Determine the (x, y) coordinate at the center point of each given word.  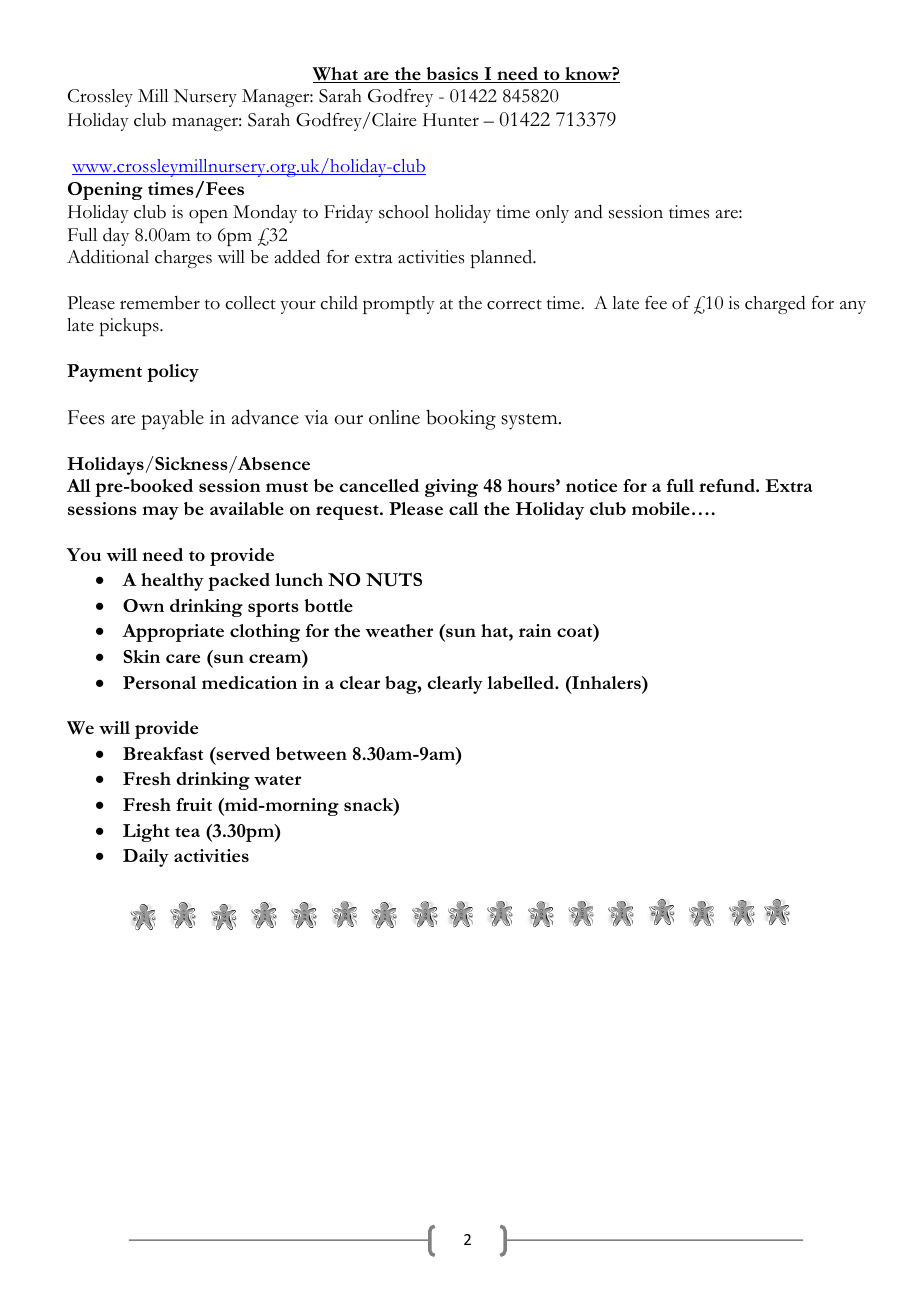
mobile (661, 508)
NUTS (394, 579)
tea (187, 832)
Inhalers (606, 682)
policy (173, 373)
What (336, 75)
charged (775, 305)
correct (514, 304)
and (589, 212)
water (277, 780)
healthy (172, 582)
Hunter (451, 120)
